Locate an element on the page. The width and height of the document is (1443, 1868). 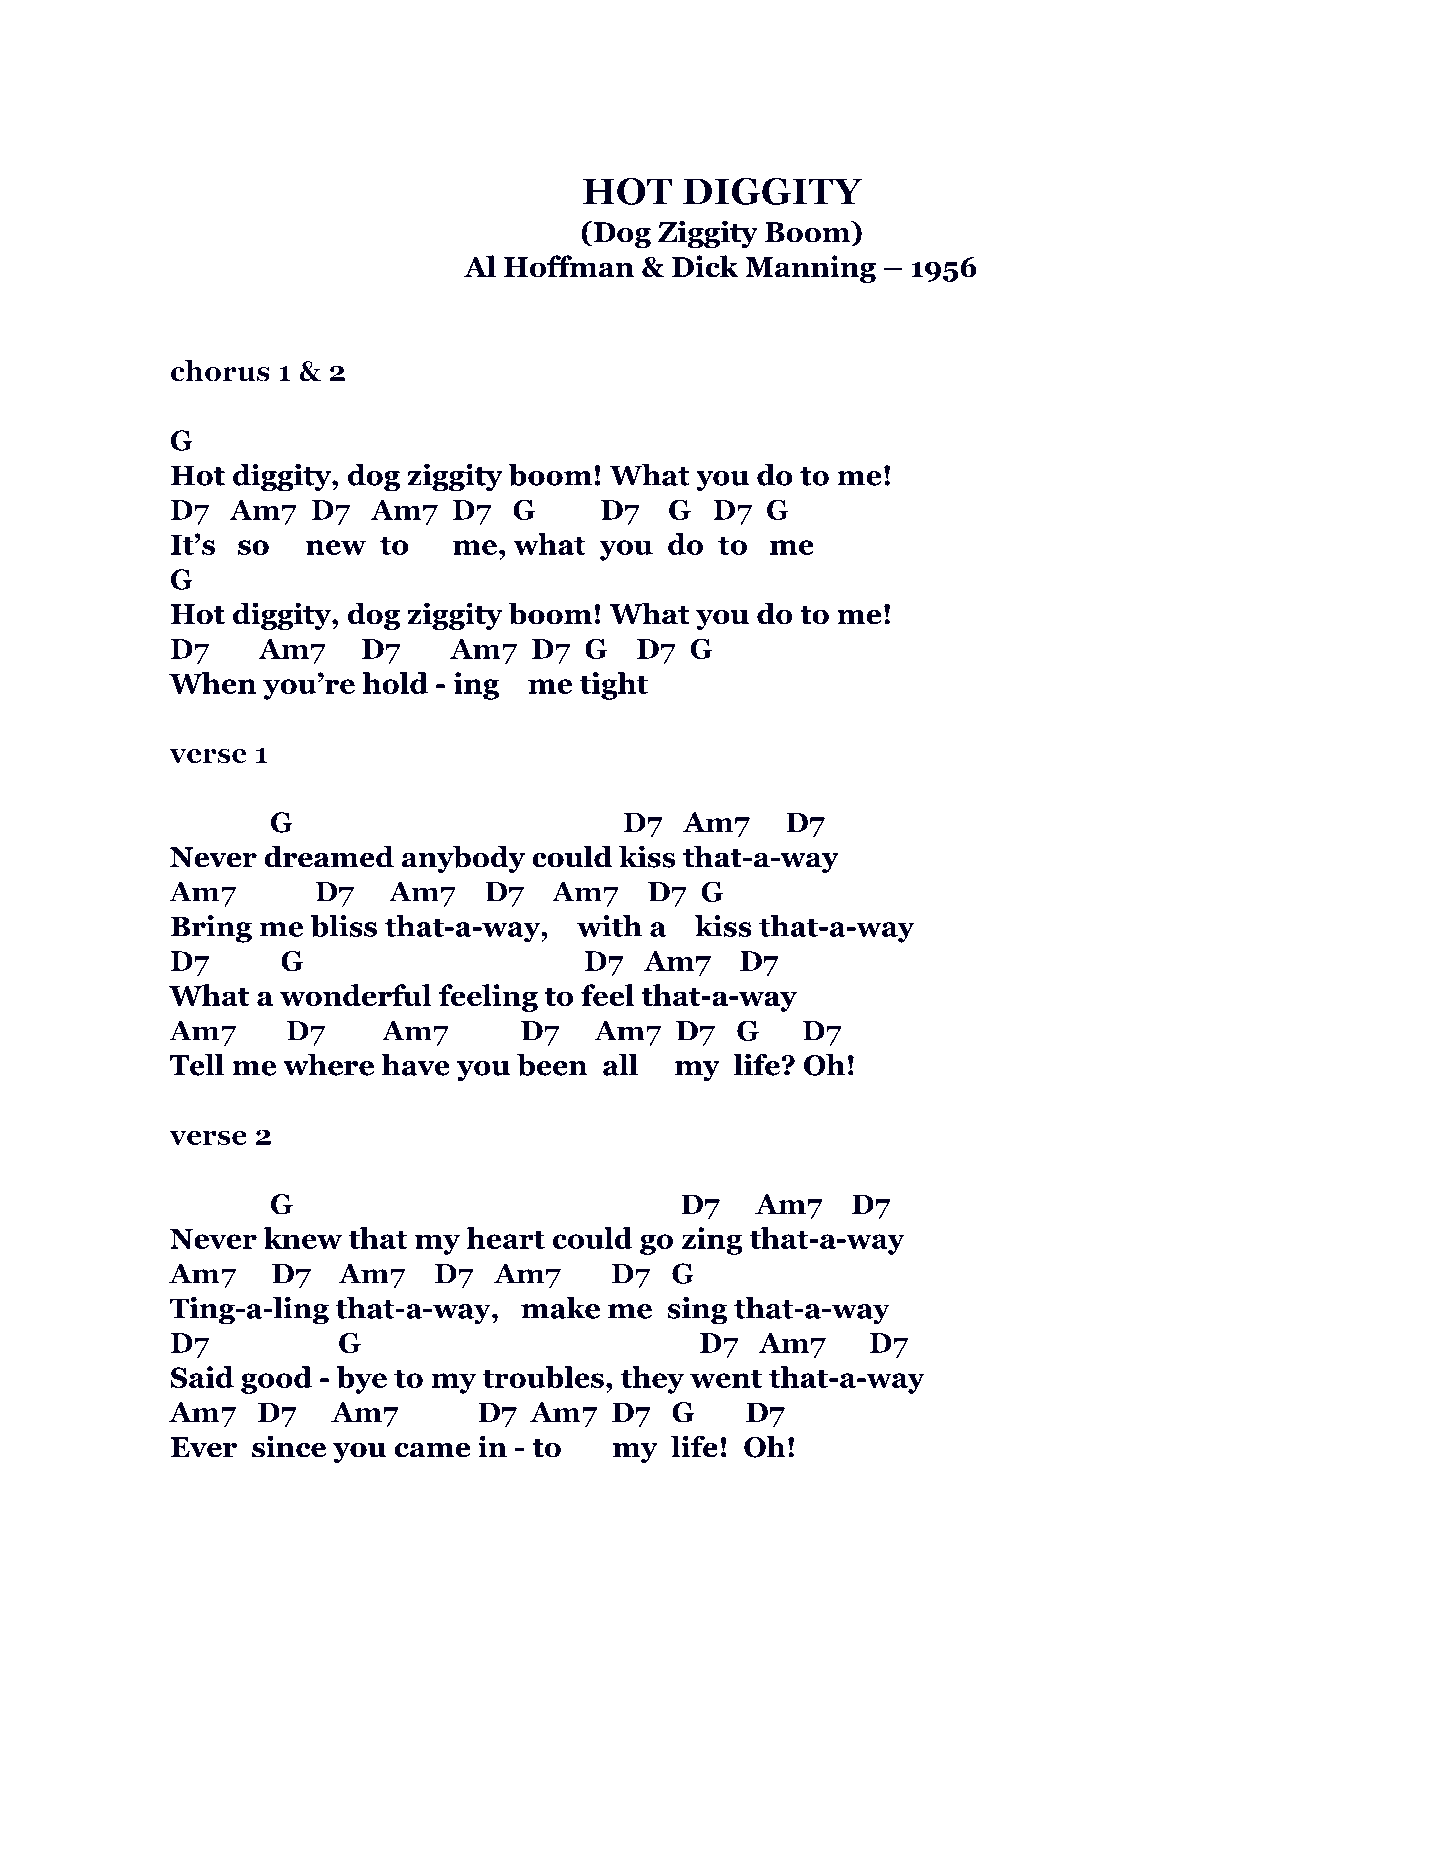
Hoffman is located at coordinates (569, 266).
